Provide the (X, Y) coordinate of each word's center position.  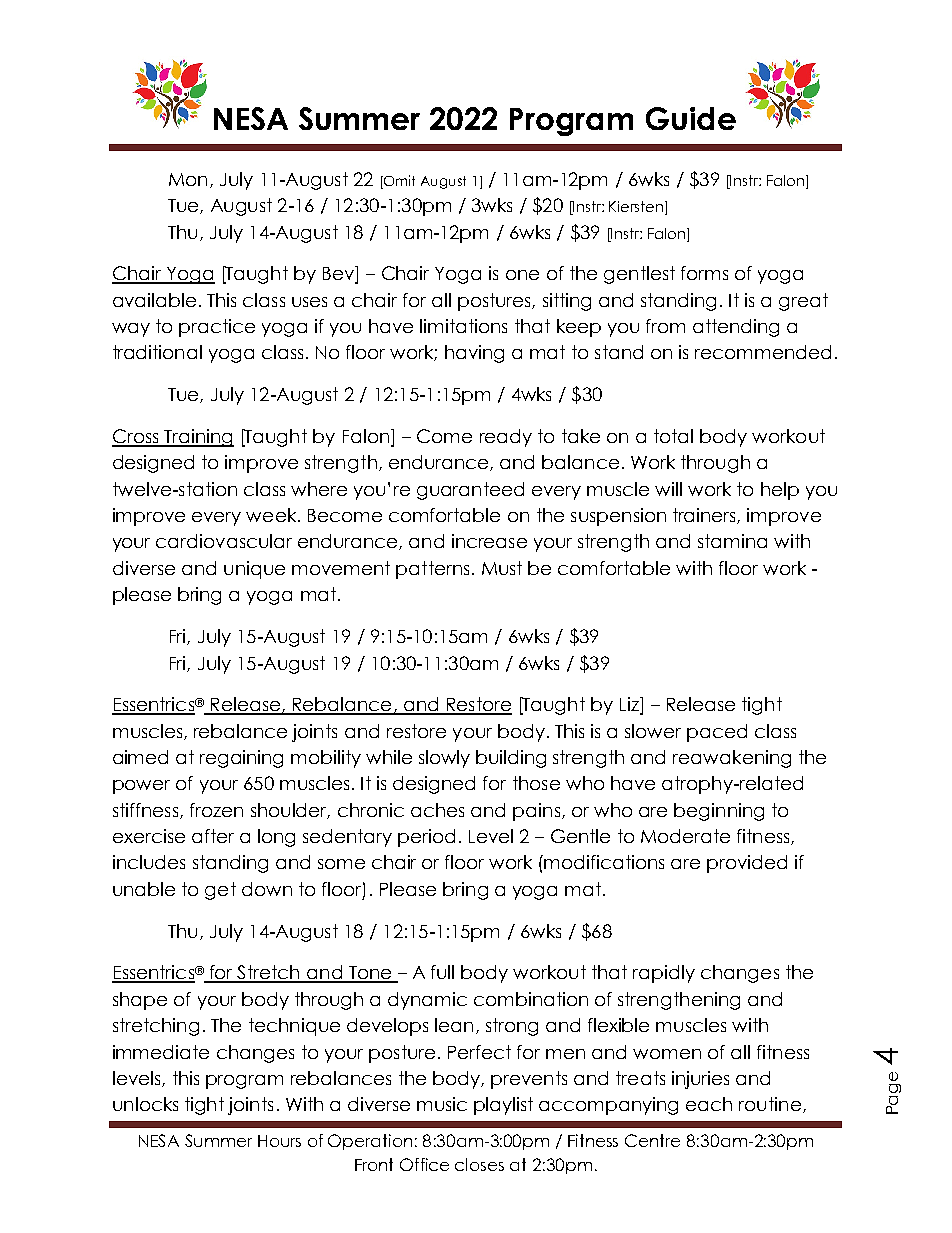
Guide (691, 118)
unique (254, 570)
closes (479, 1164)
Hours (279, 1141)
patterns (432, 570)
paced (717, 733)
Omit (398, 180)
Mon (188, 179)
